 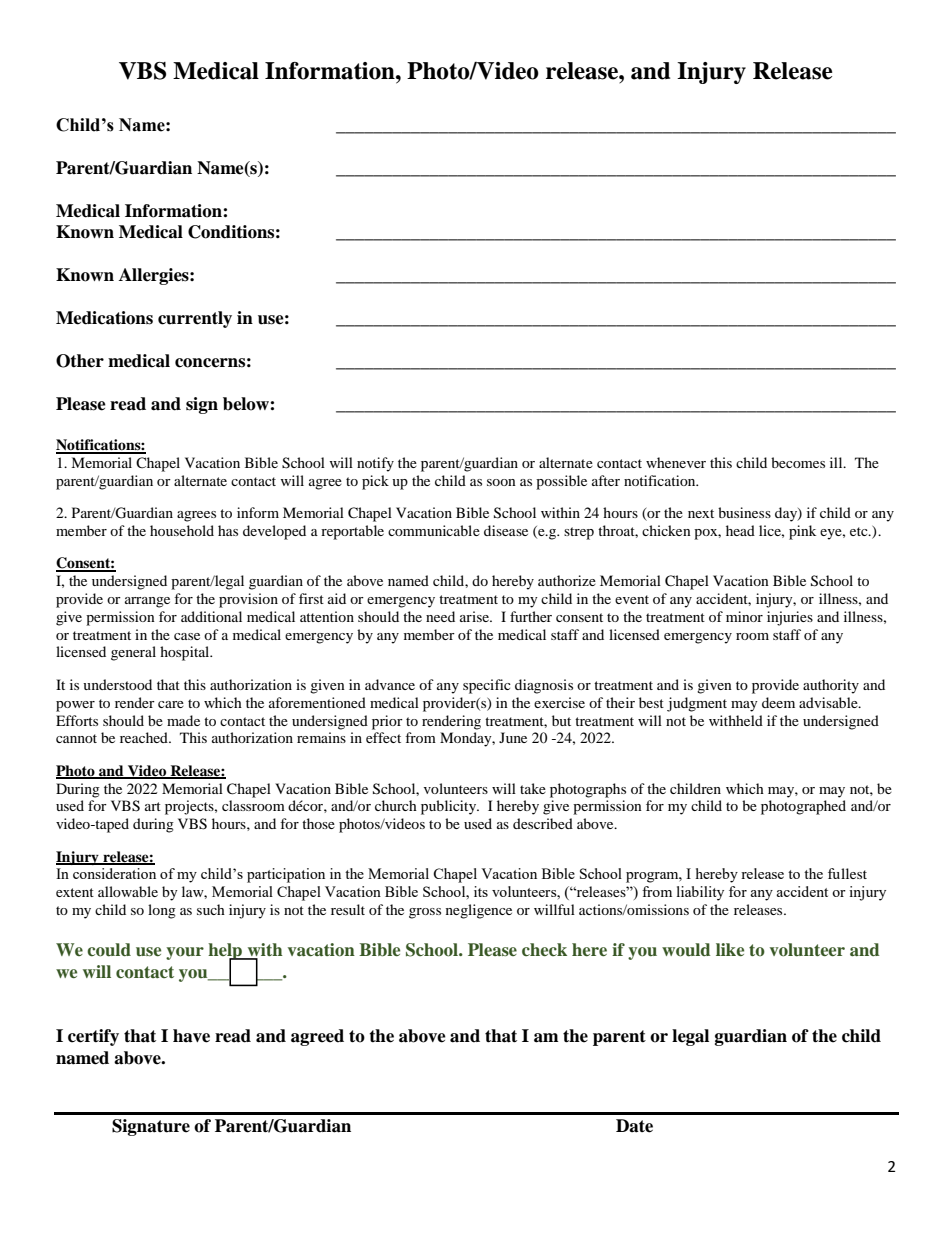 I want to click on have, so click(x=191, y=1036).
